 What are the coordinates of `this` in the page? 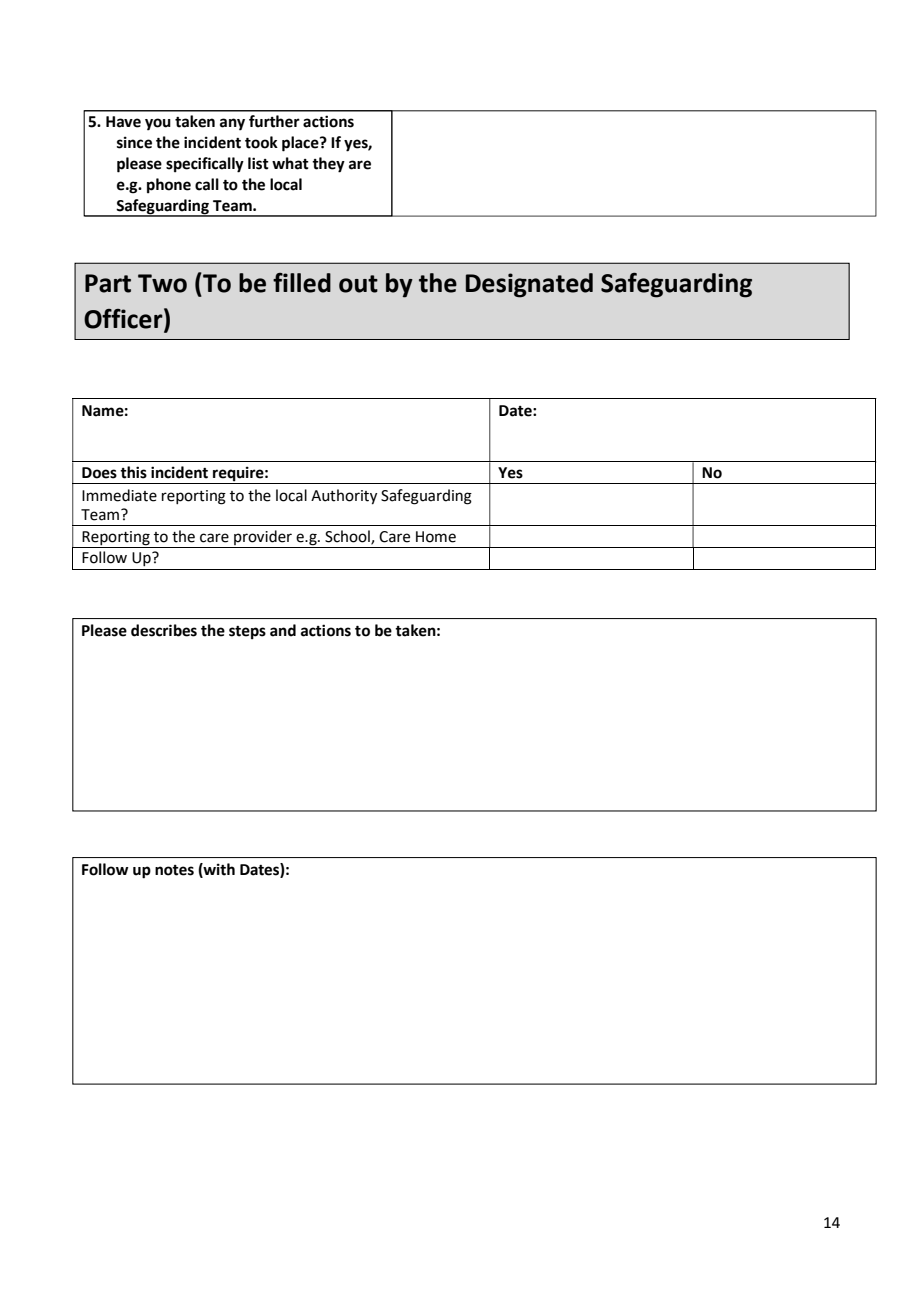 It's located at (133, 472).
